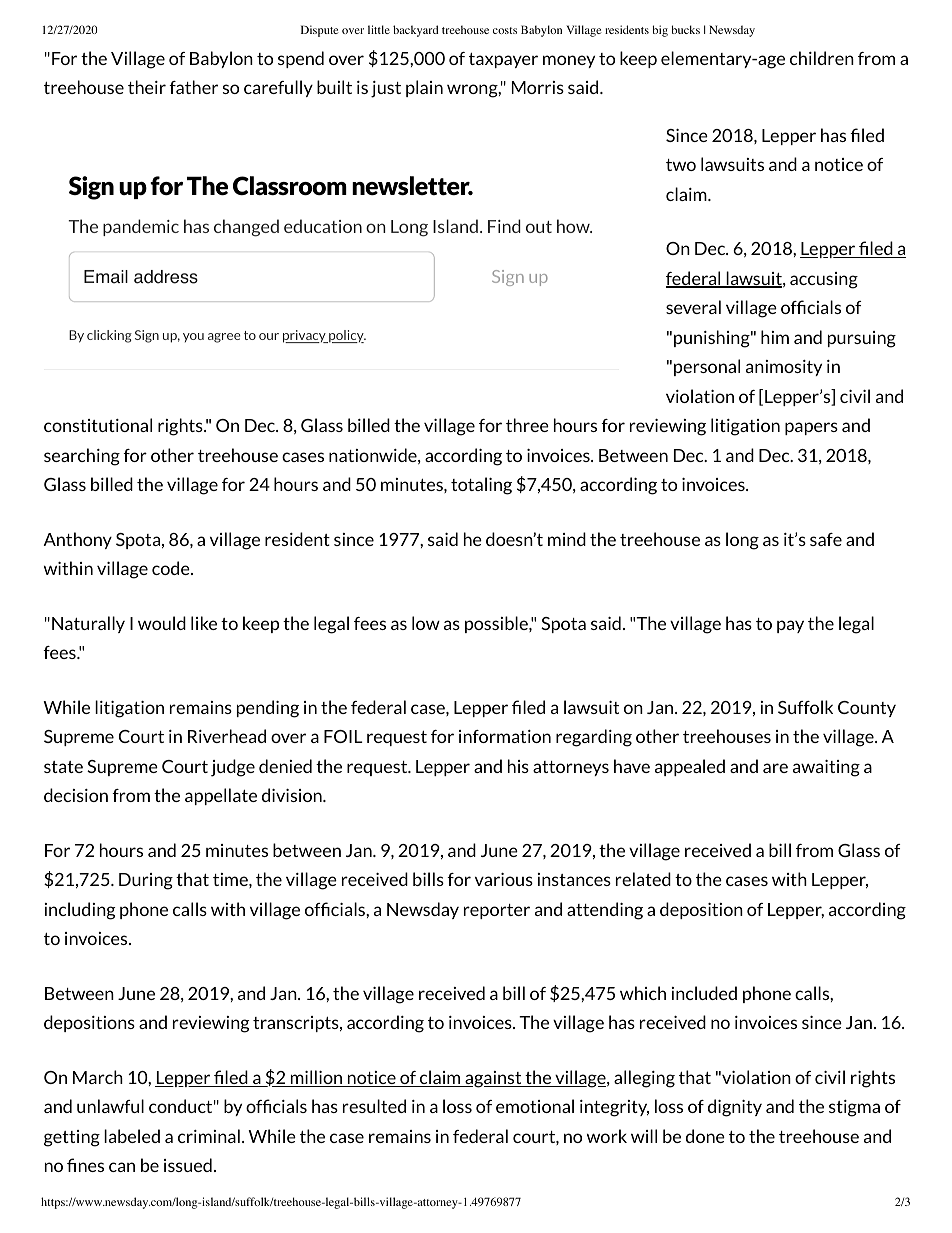  What do you see at coordinates (518, 766) in the page?
I see `his` at bounding box center [518, 766].
